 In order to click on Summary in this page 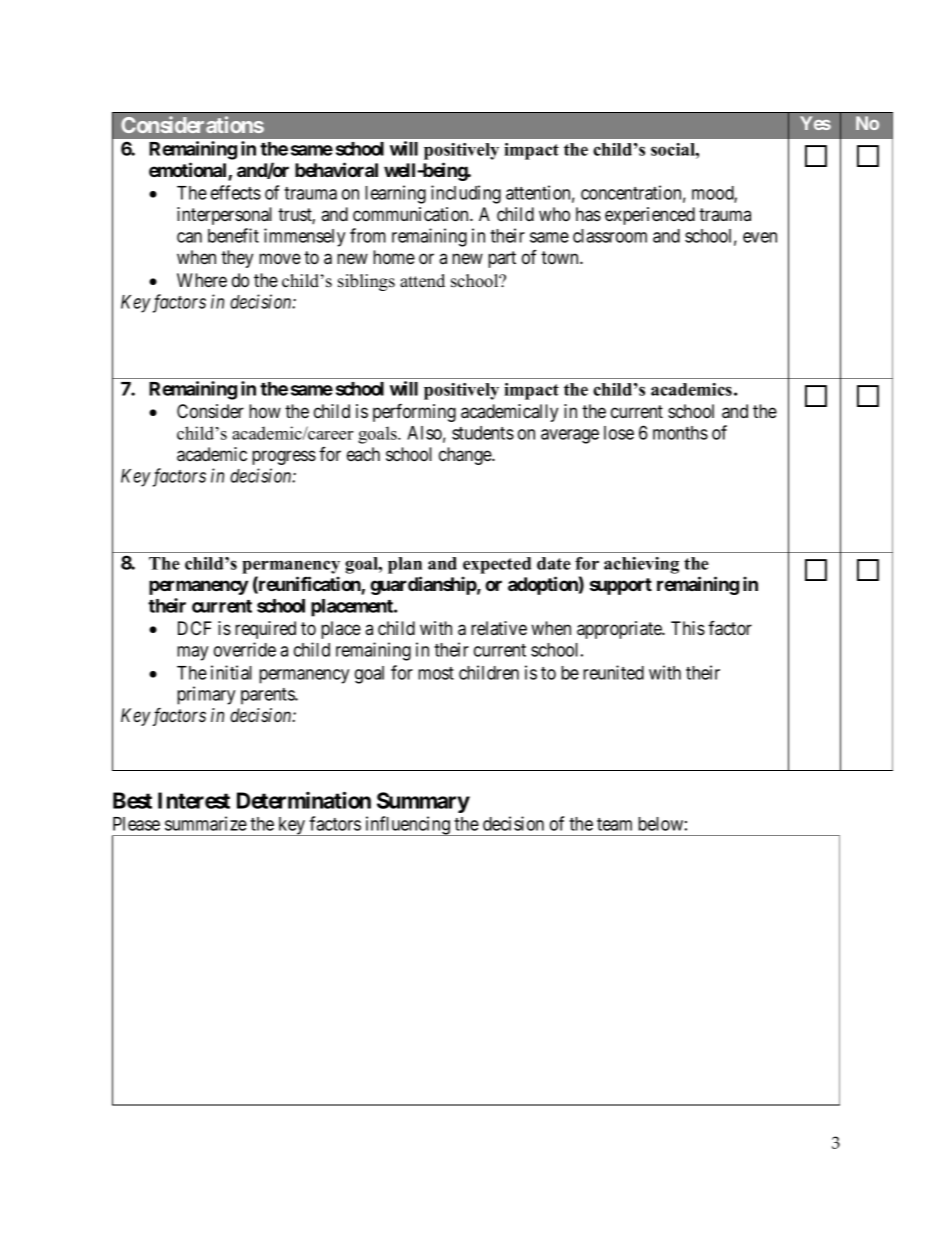, I will do `click(423, 802)`.
